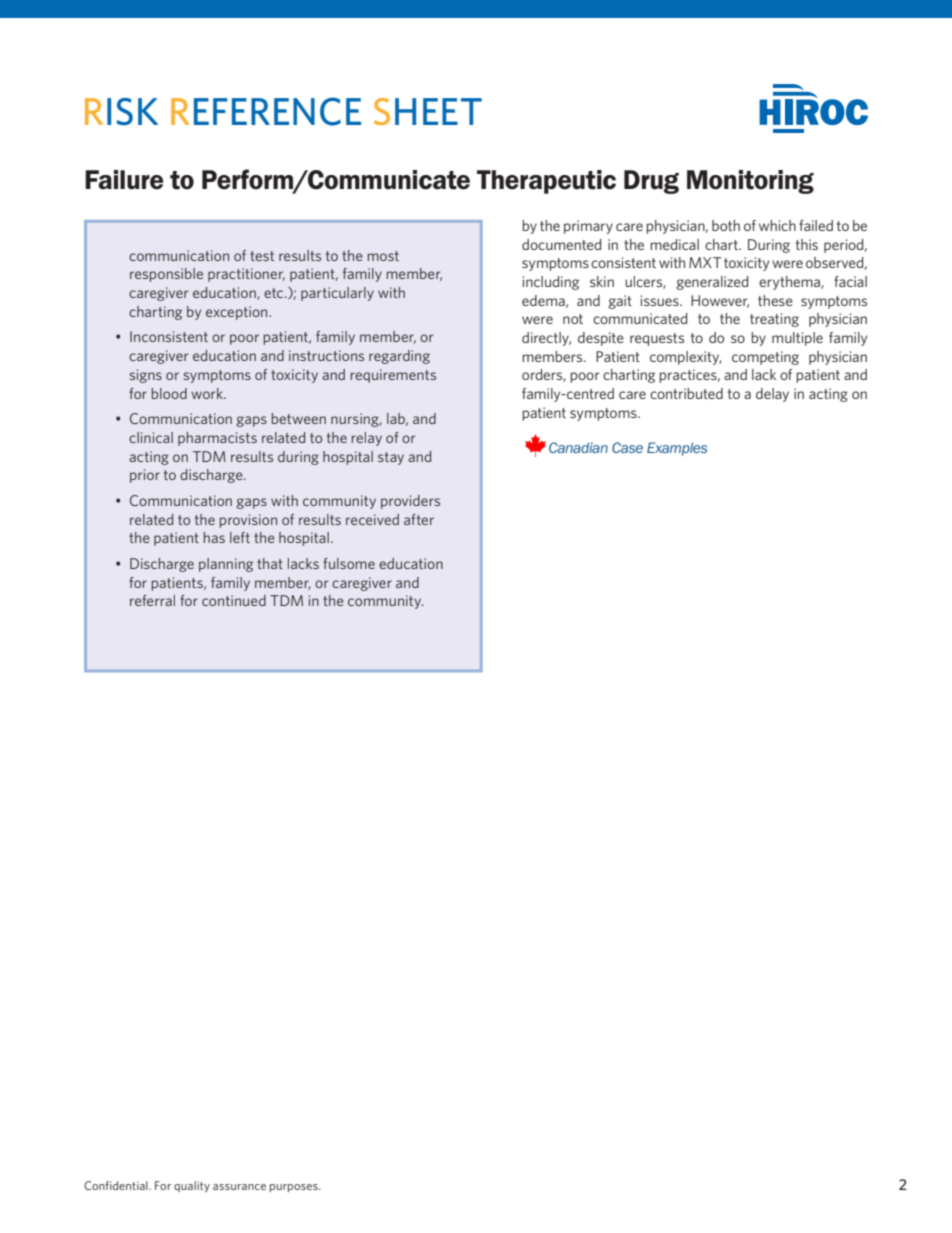 The image size is (952, 1233). I want to click on continued, so click(234, 600).
